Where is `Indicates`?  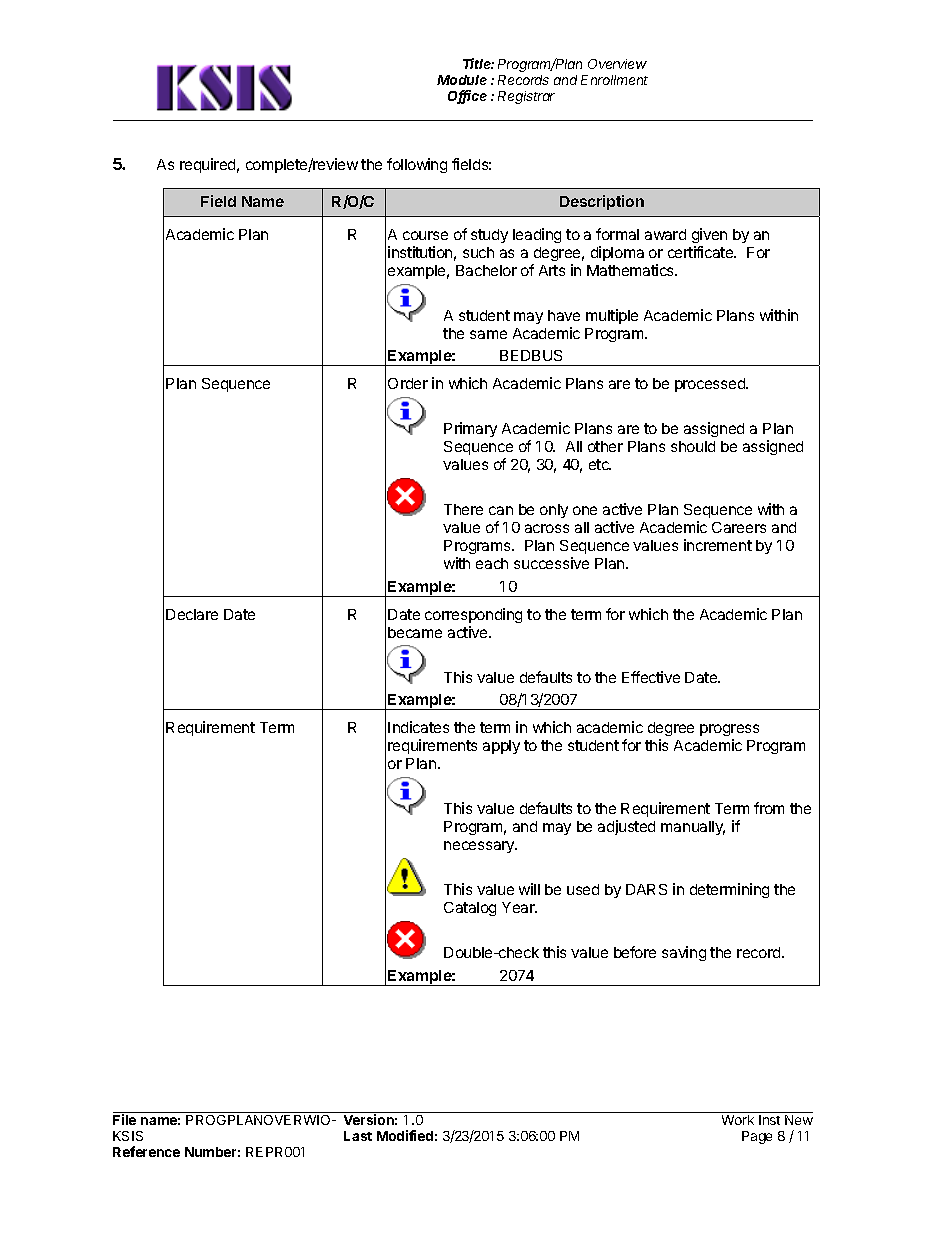 Indicates is located at coordinates (418, 727).
